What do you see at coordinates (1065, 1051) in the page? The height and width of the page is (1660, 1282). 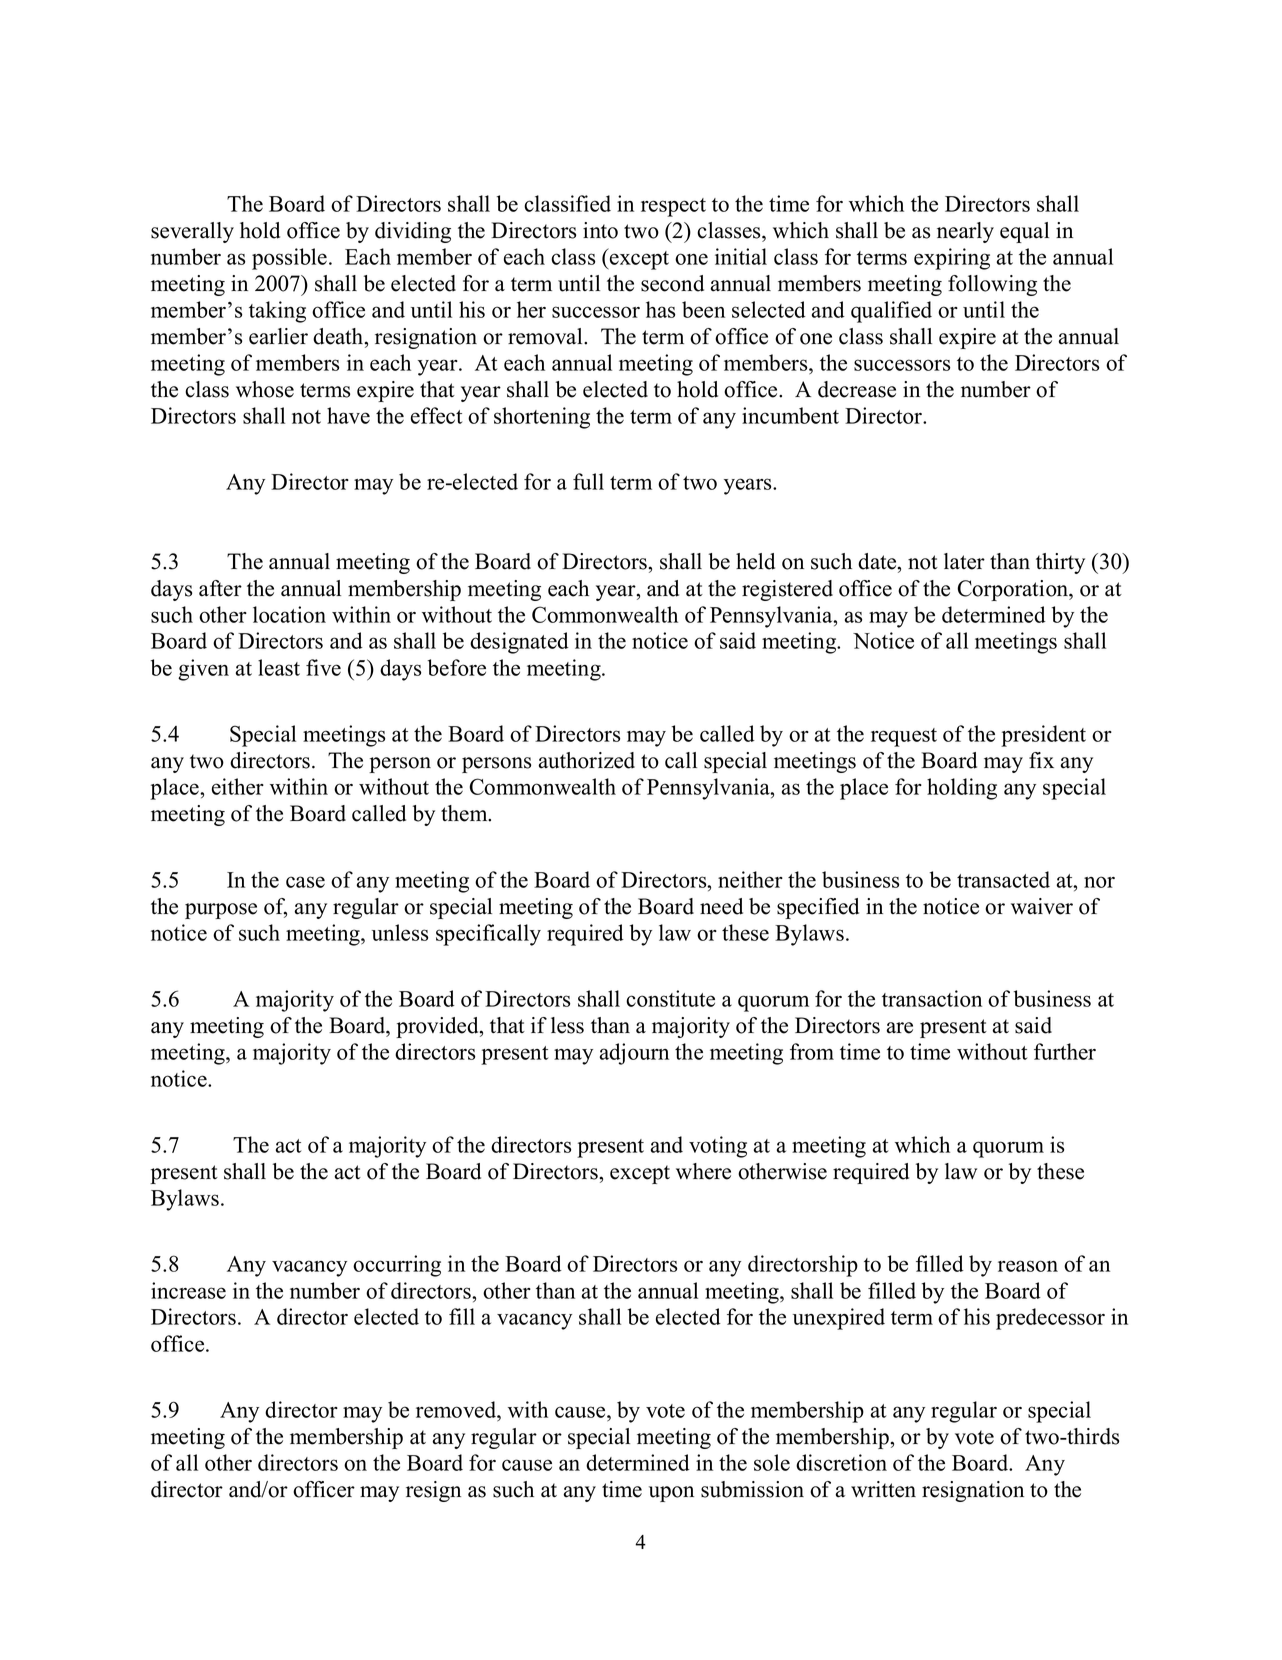 I see `further` at bounding box center [1065, 1051].
